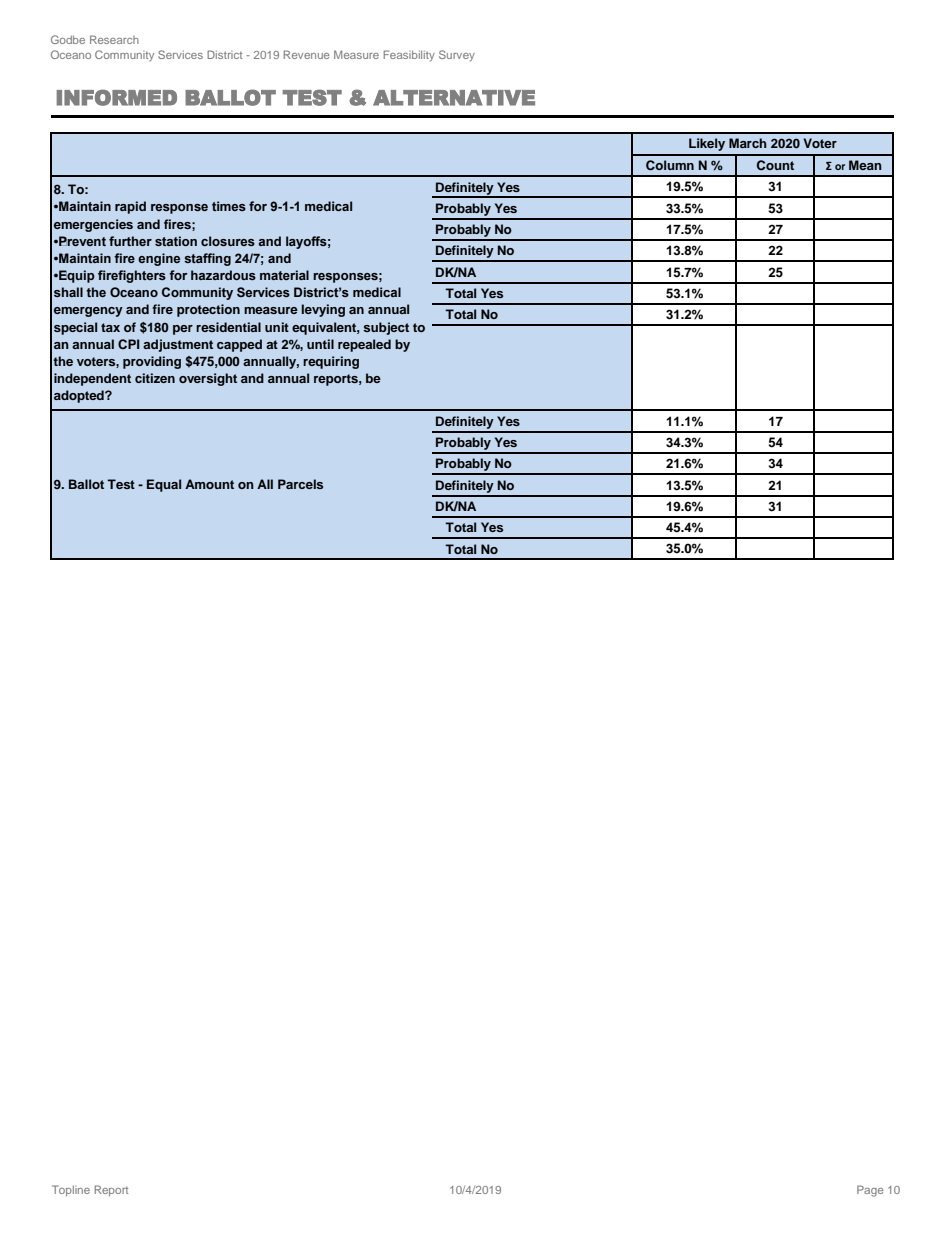 The image size is (952, 1233). Describe the element at coordinates (748, 143) in the document. I see `March` at that location.
